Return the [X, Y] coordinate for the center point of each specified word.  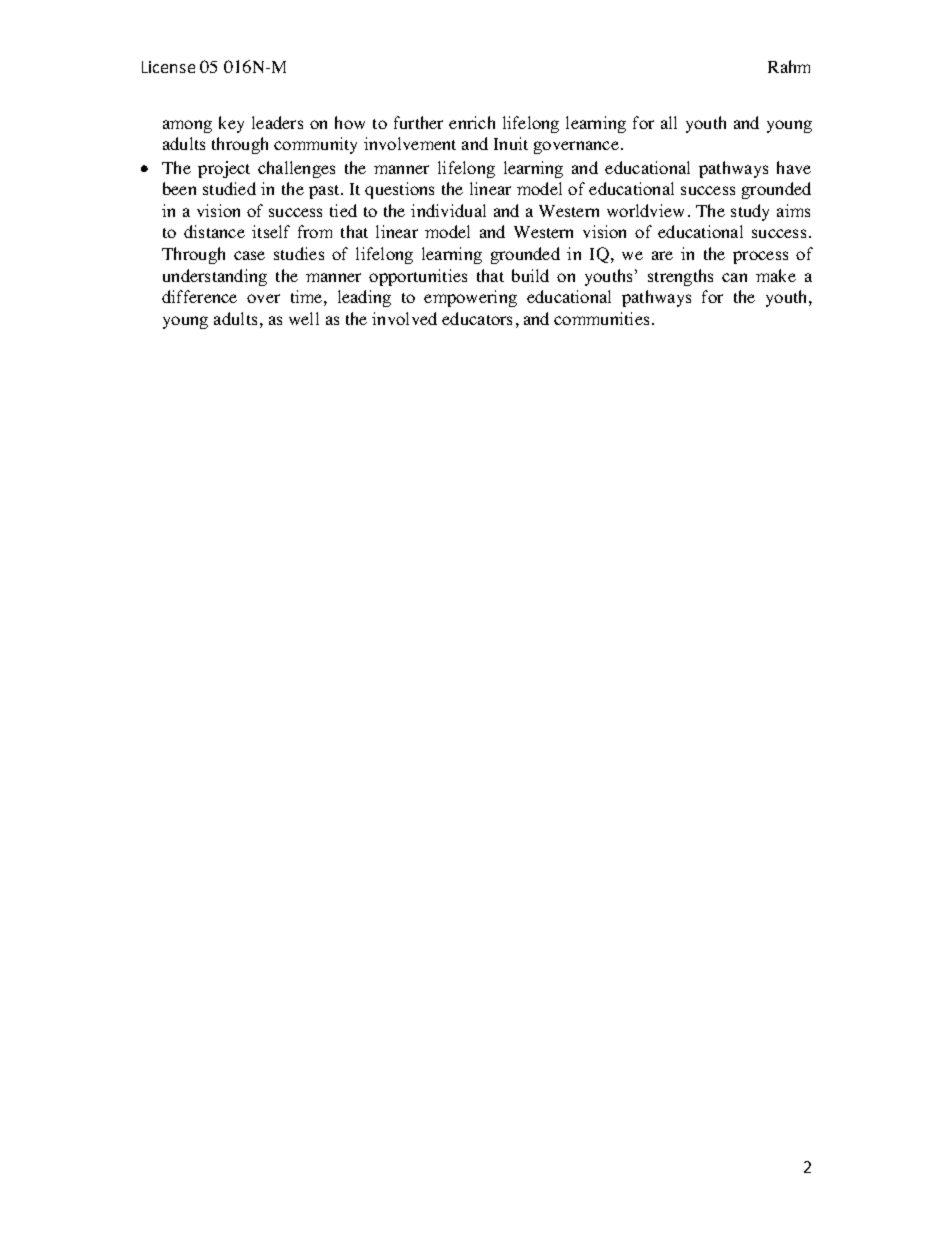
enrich [472, 122]
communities [603, 318]
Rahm [789, 66]
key [231, 124]
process [760, 257]
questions [399, 190]
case [249, 255]
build [530, 275]
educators [477, 318]
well [304, 318]
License [168, 67]
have [794, 167]
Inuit [511, 143]
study [750, 212]
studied [229, 188]
